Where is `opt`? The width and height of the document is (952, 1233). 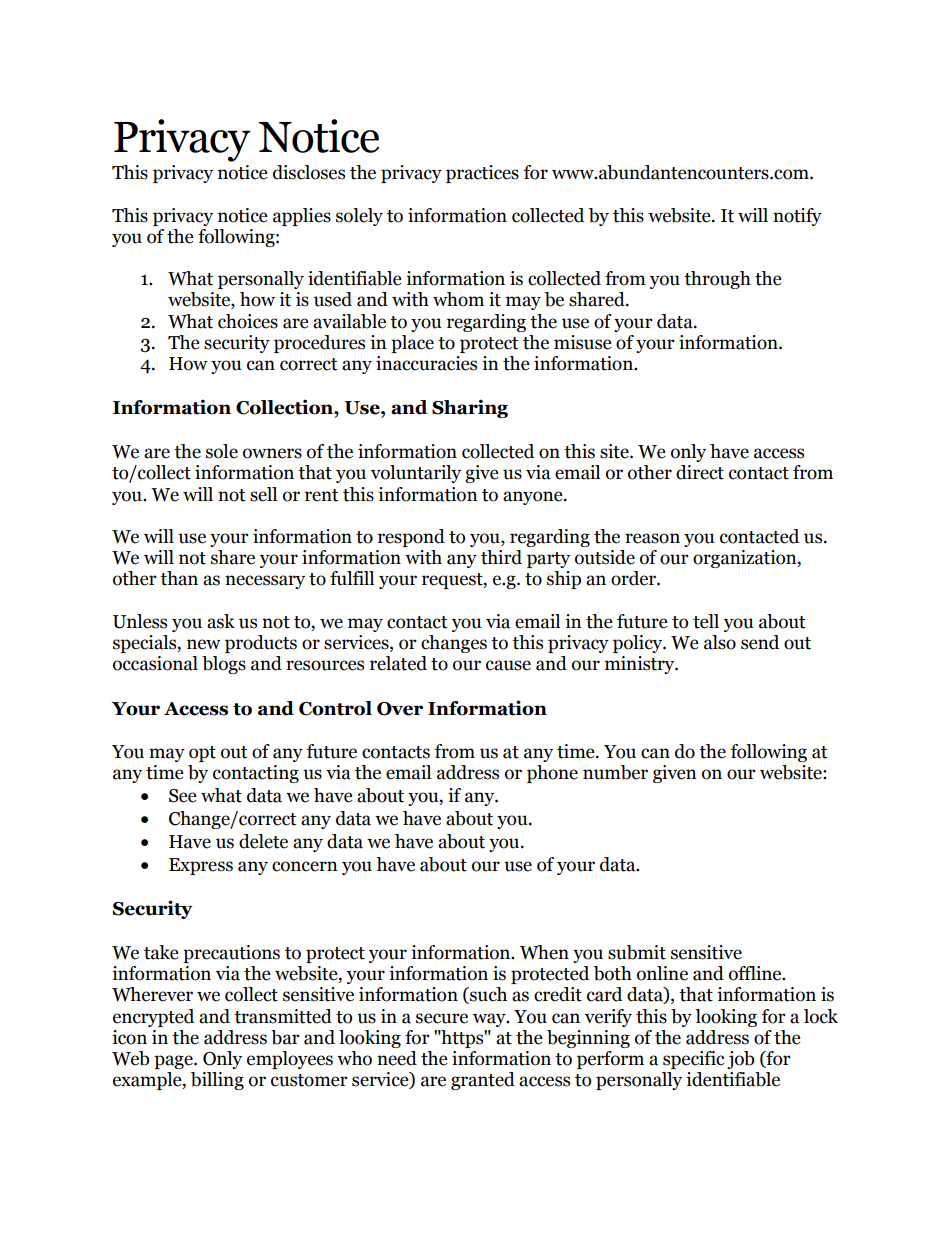
opt is located at coordinates (202, 754).
